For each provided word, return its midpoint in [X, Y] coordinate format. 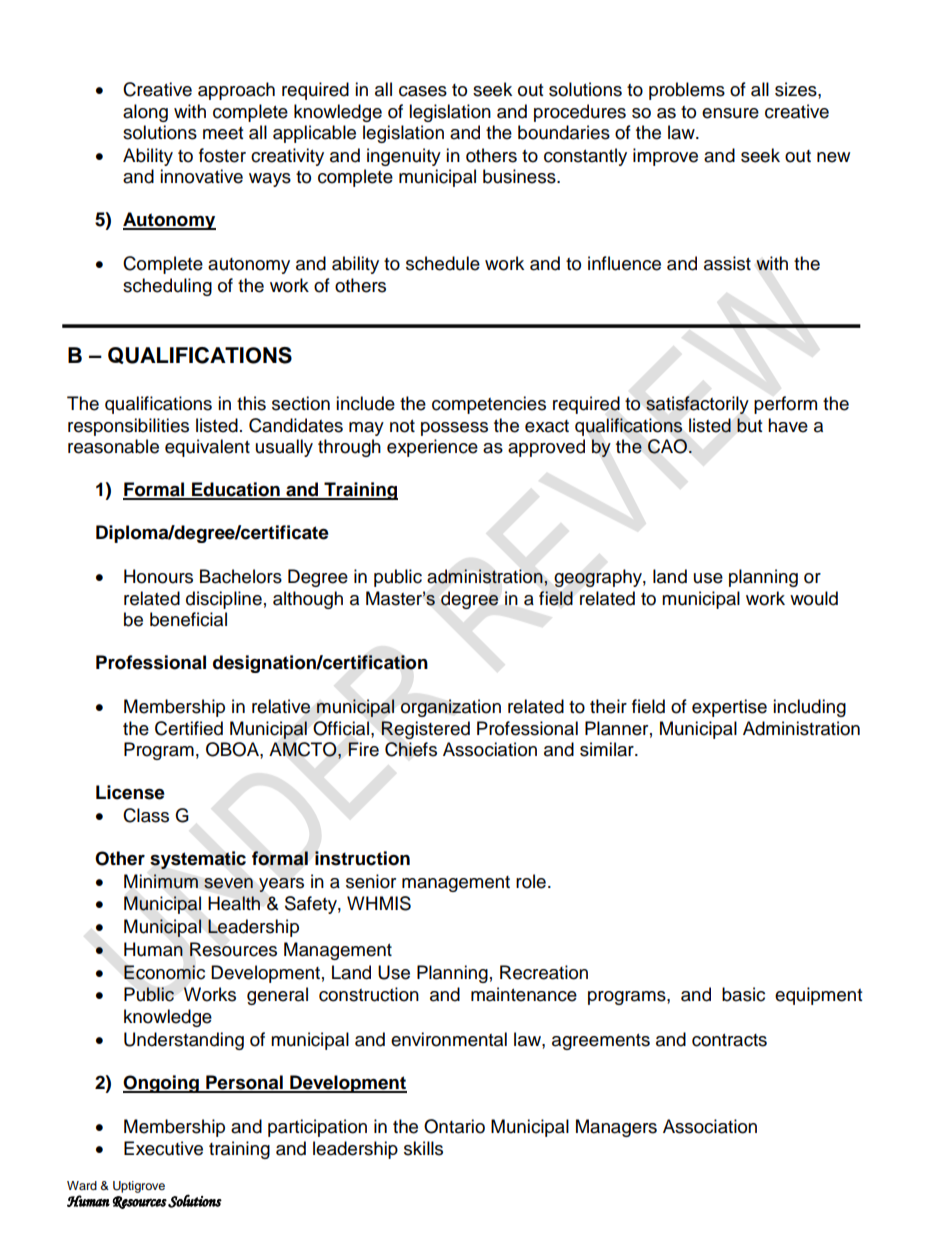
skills [423, 1148]
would [814, 598]
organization [451, 708]
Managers [616, 1128]
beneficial [188, 619]
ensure [730, 113]
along [145, 113]
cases [423, 91]
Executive [163, 1148]
